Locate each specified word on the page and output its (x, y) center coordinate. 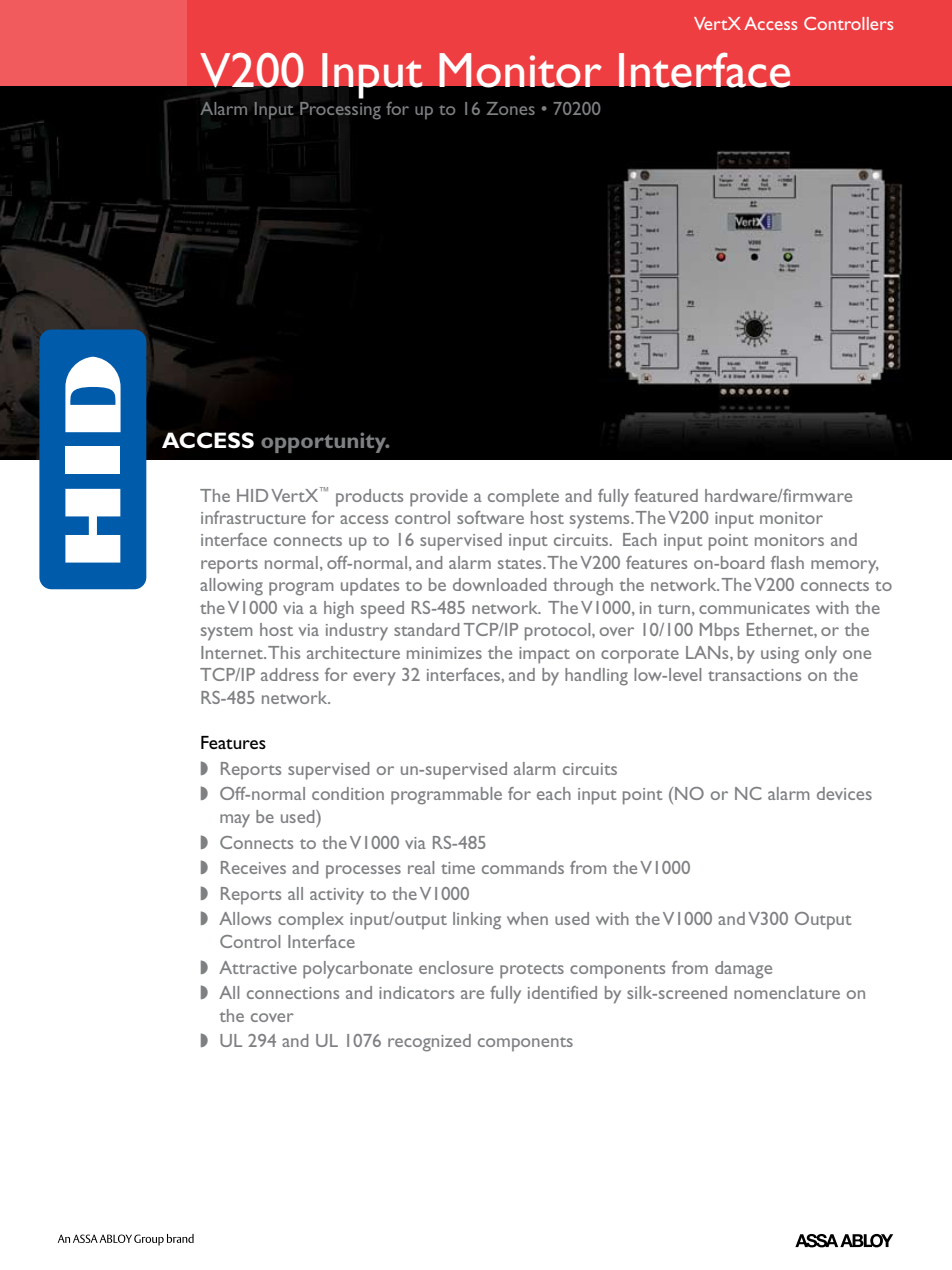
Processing (340, 111)
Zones (510, 108)
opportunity (325, 442)
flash (787, 562)
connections (293, 993)
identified (562, 992)
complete (523, 498)
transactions (754, 675)
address (290, 674)
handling (596, 677)
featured (666, 495)
